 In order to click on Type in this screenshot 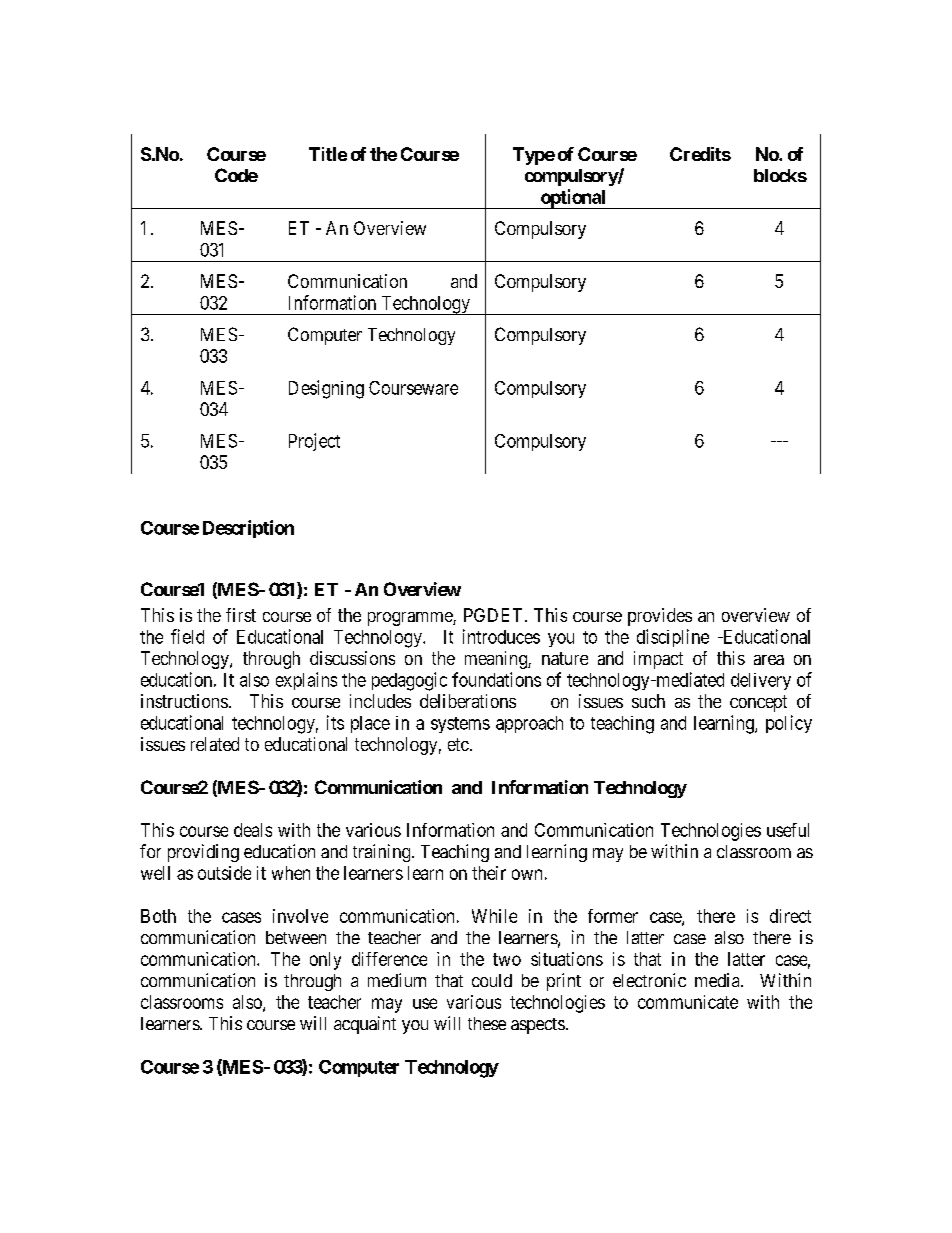, I will do `click(534, 156)`.
